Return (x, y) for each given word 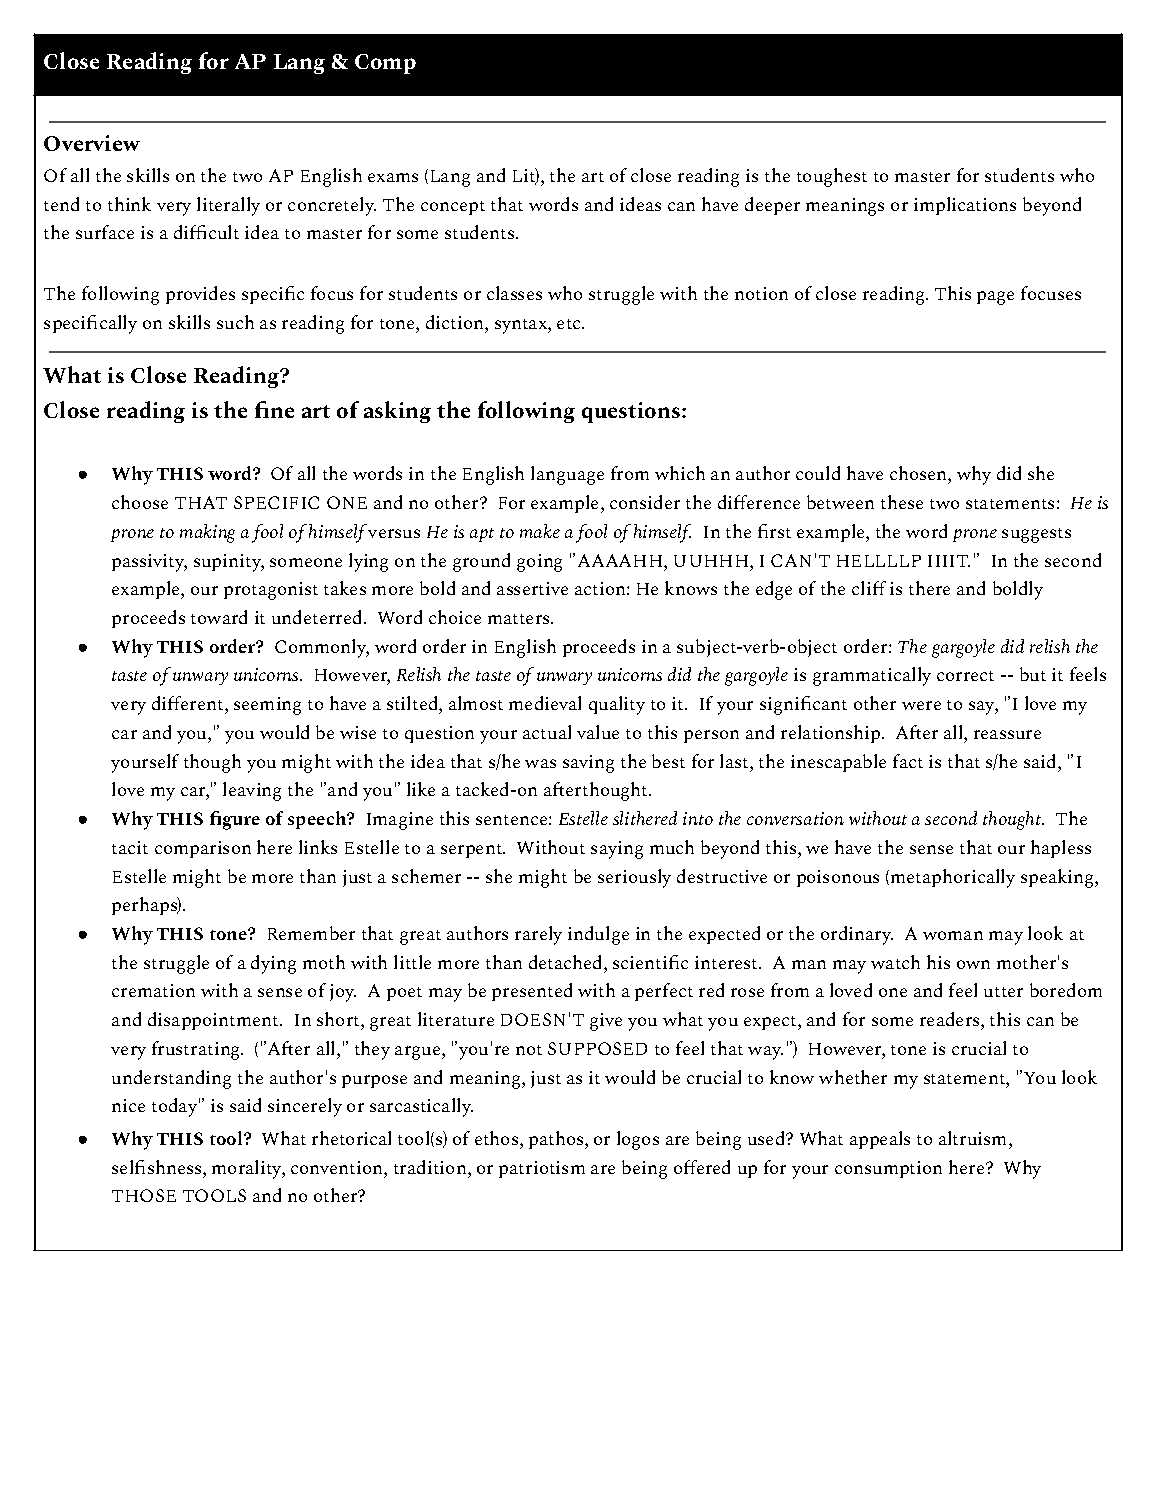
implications (965, 206)
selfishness (158, 1167)
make (540, 531)
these (902, 502)
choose (140, 502)
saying (617, 850)
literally (228, 206)
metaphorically (953, 878)
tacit (130, 847)
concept (453, 208)
